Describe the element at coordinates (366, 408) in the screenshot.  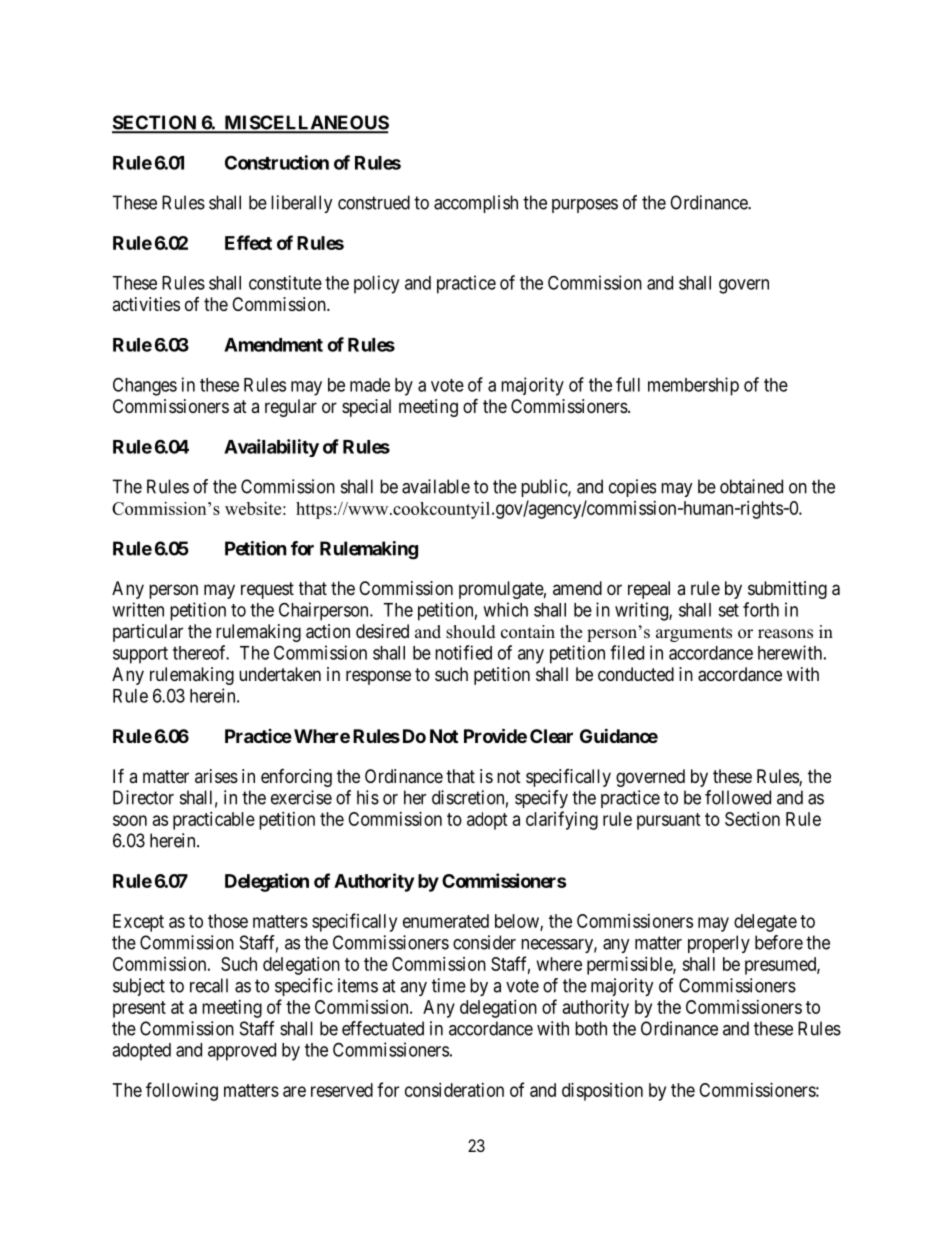
I see `special` at that location.
